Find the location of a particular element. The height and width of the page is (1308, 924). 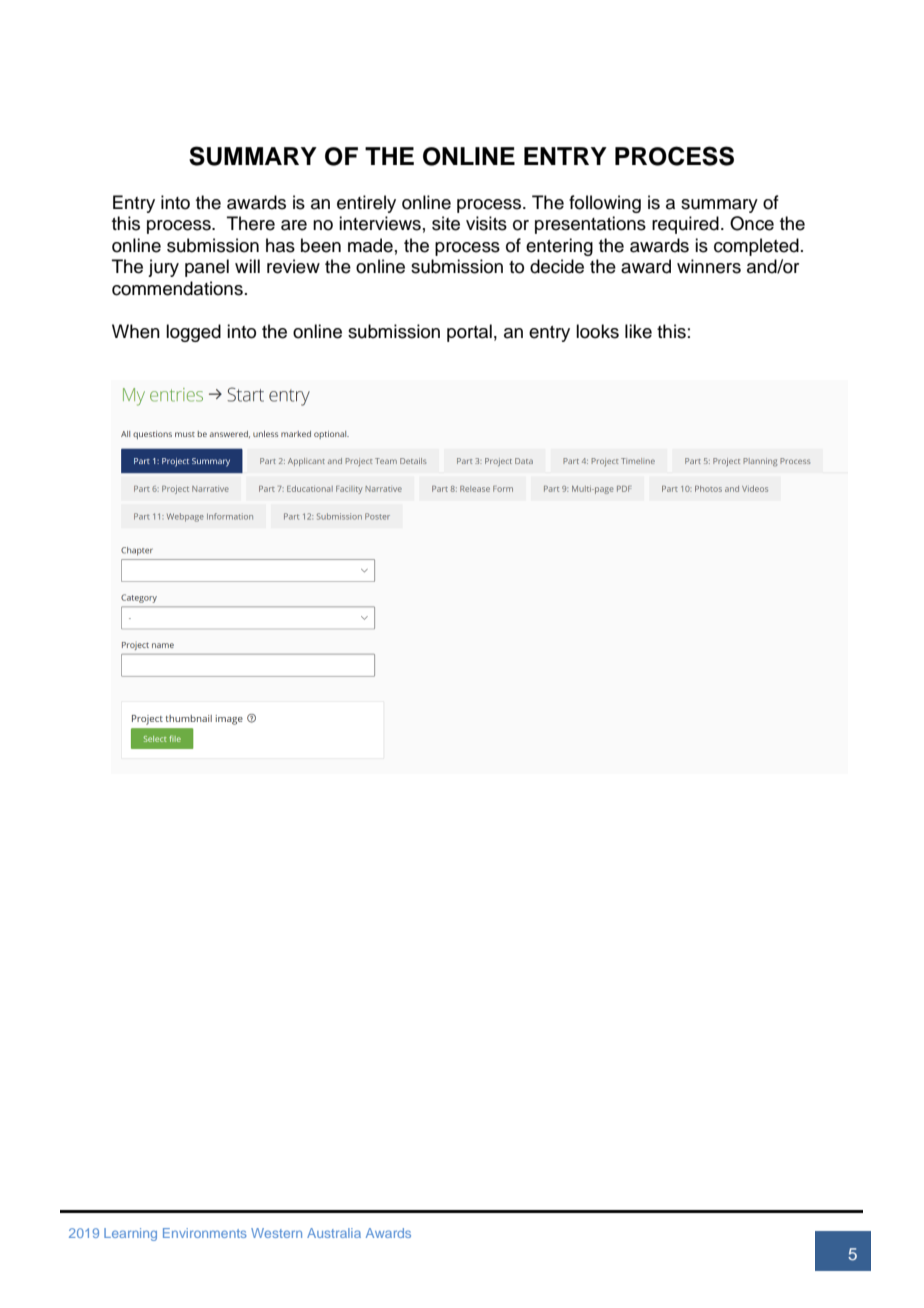

Environments is located at coordinates (205, 1233).
